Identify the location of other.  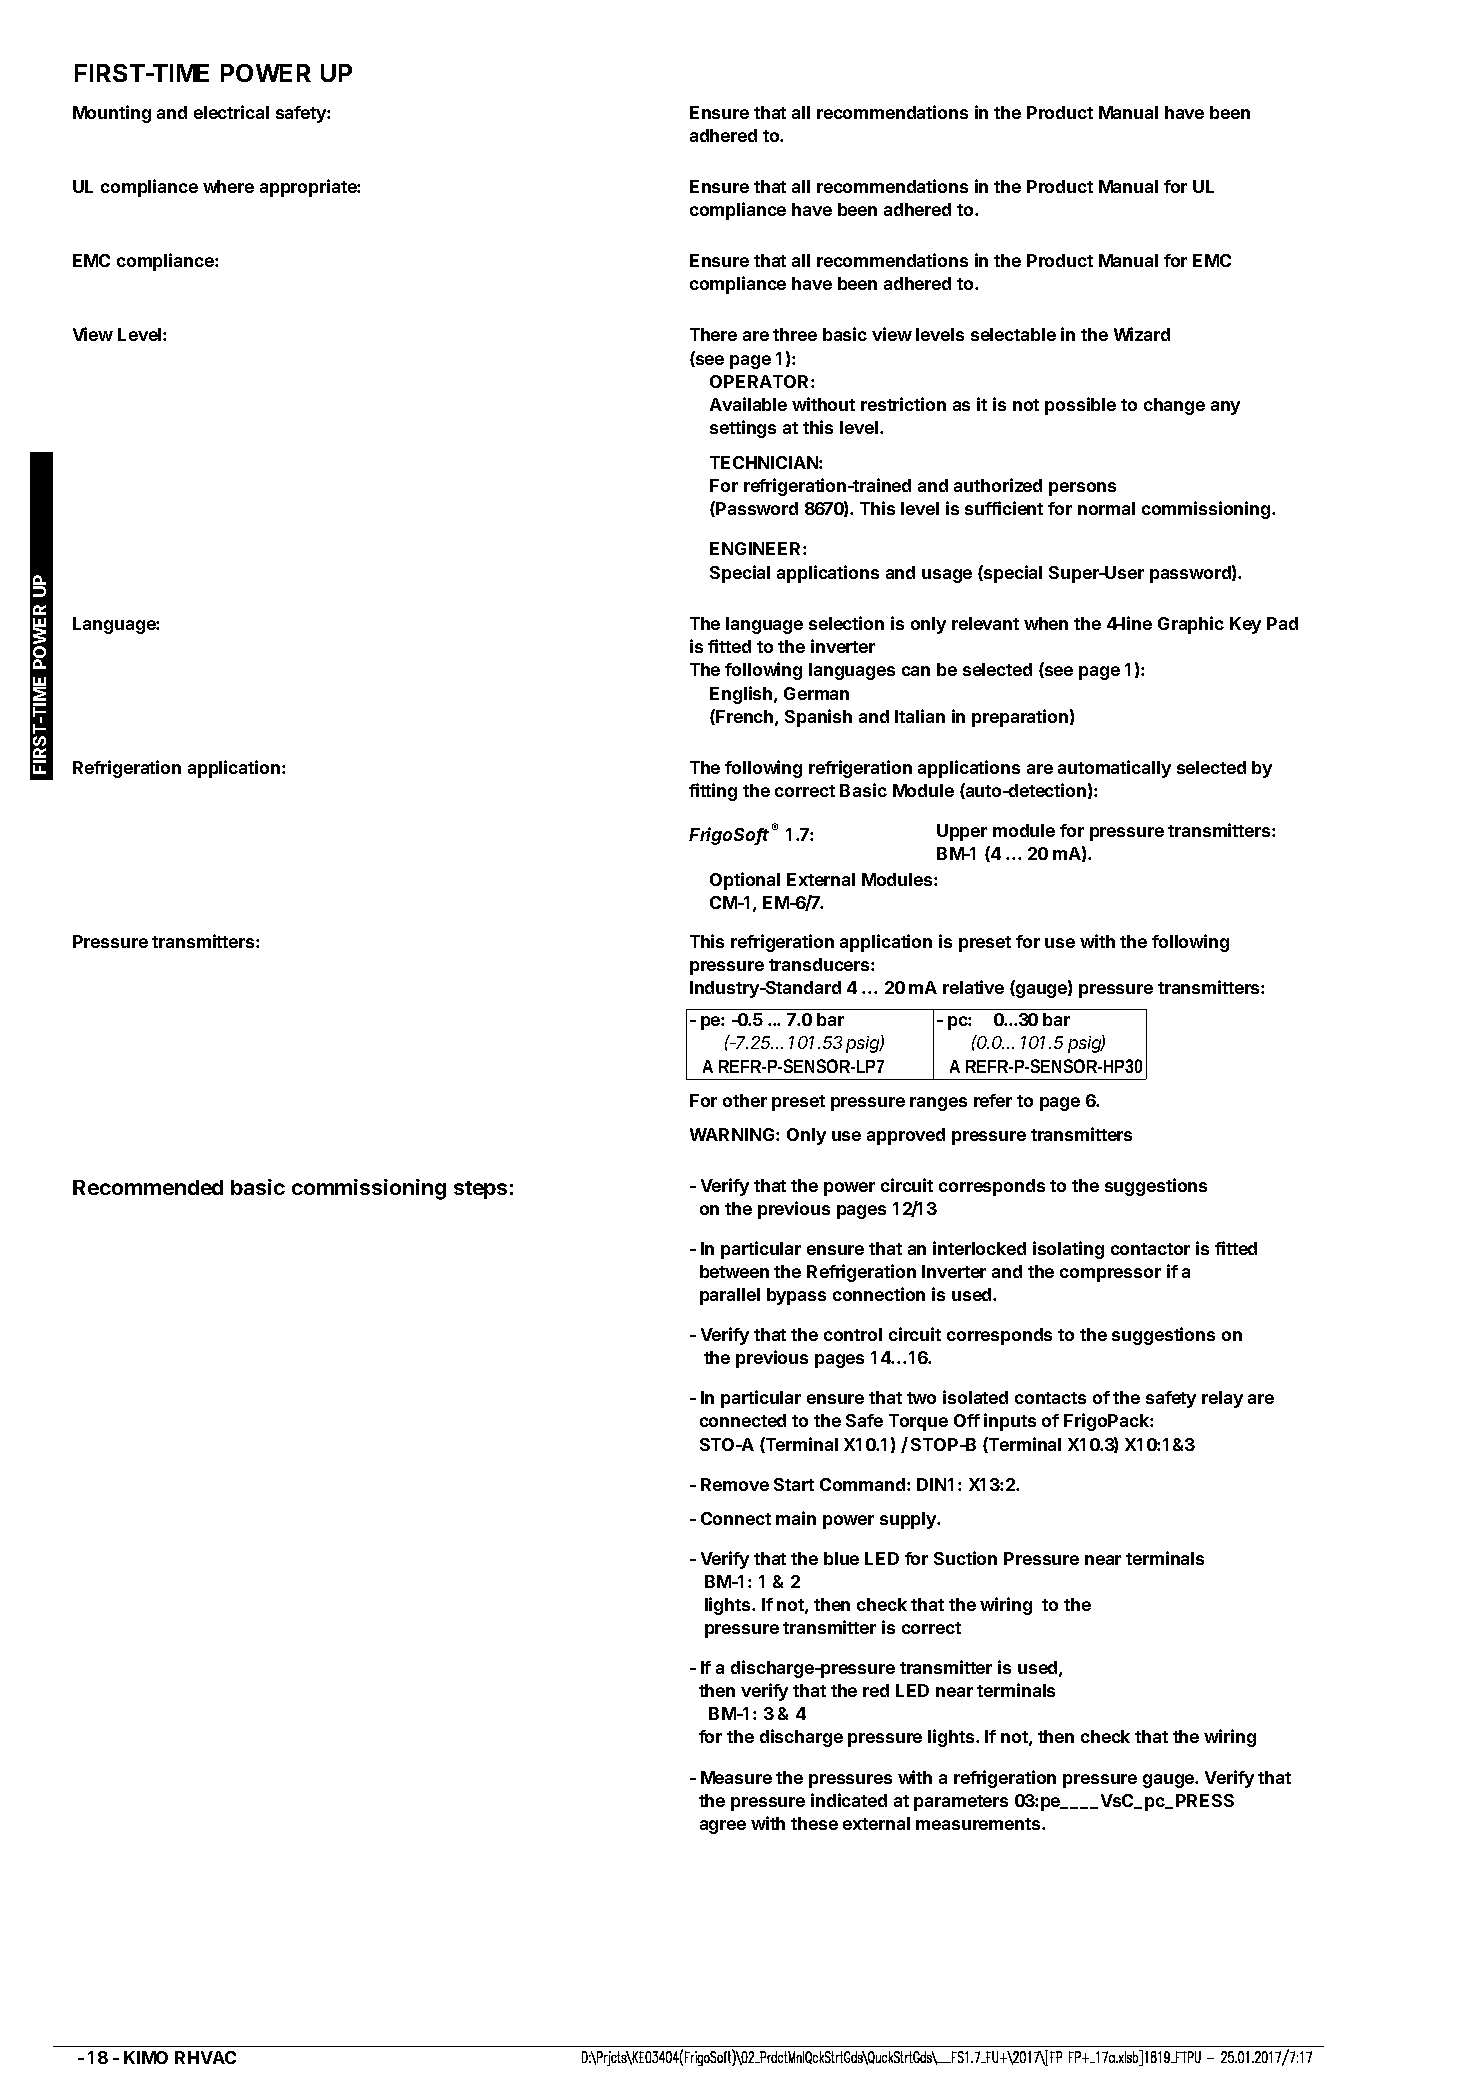
(745, 1100).
